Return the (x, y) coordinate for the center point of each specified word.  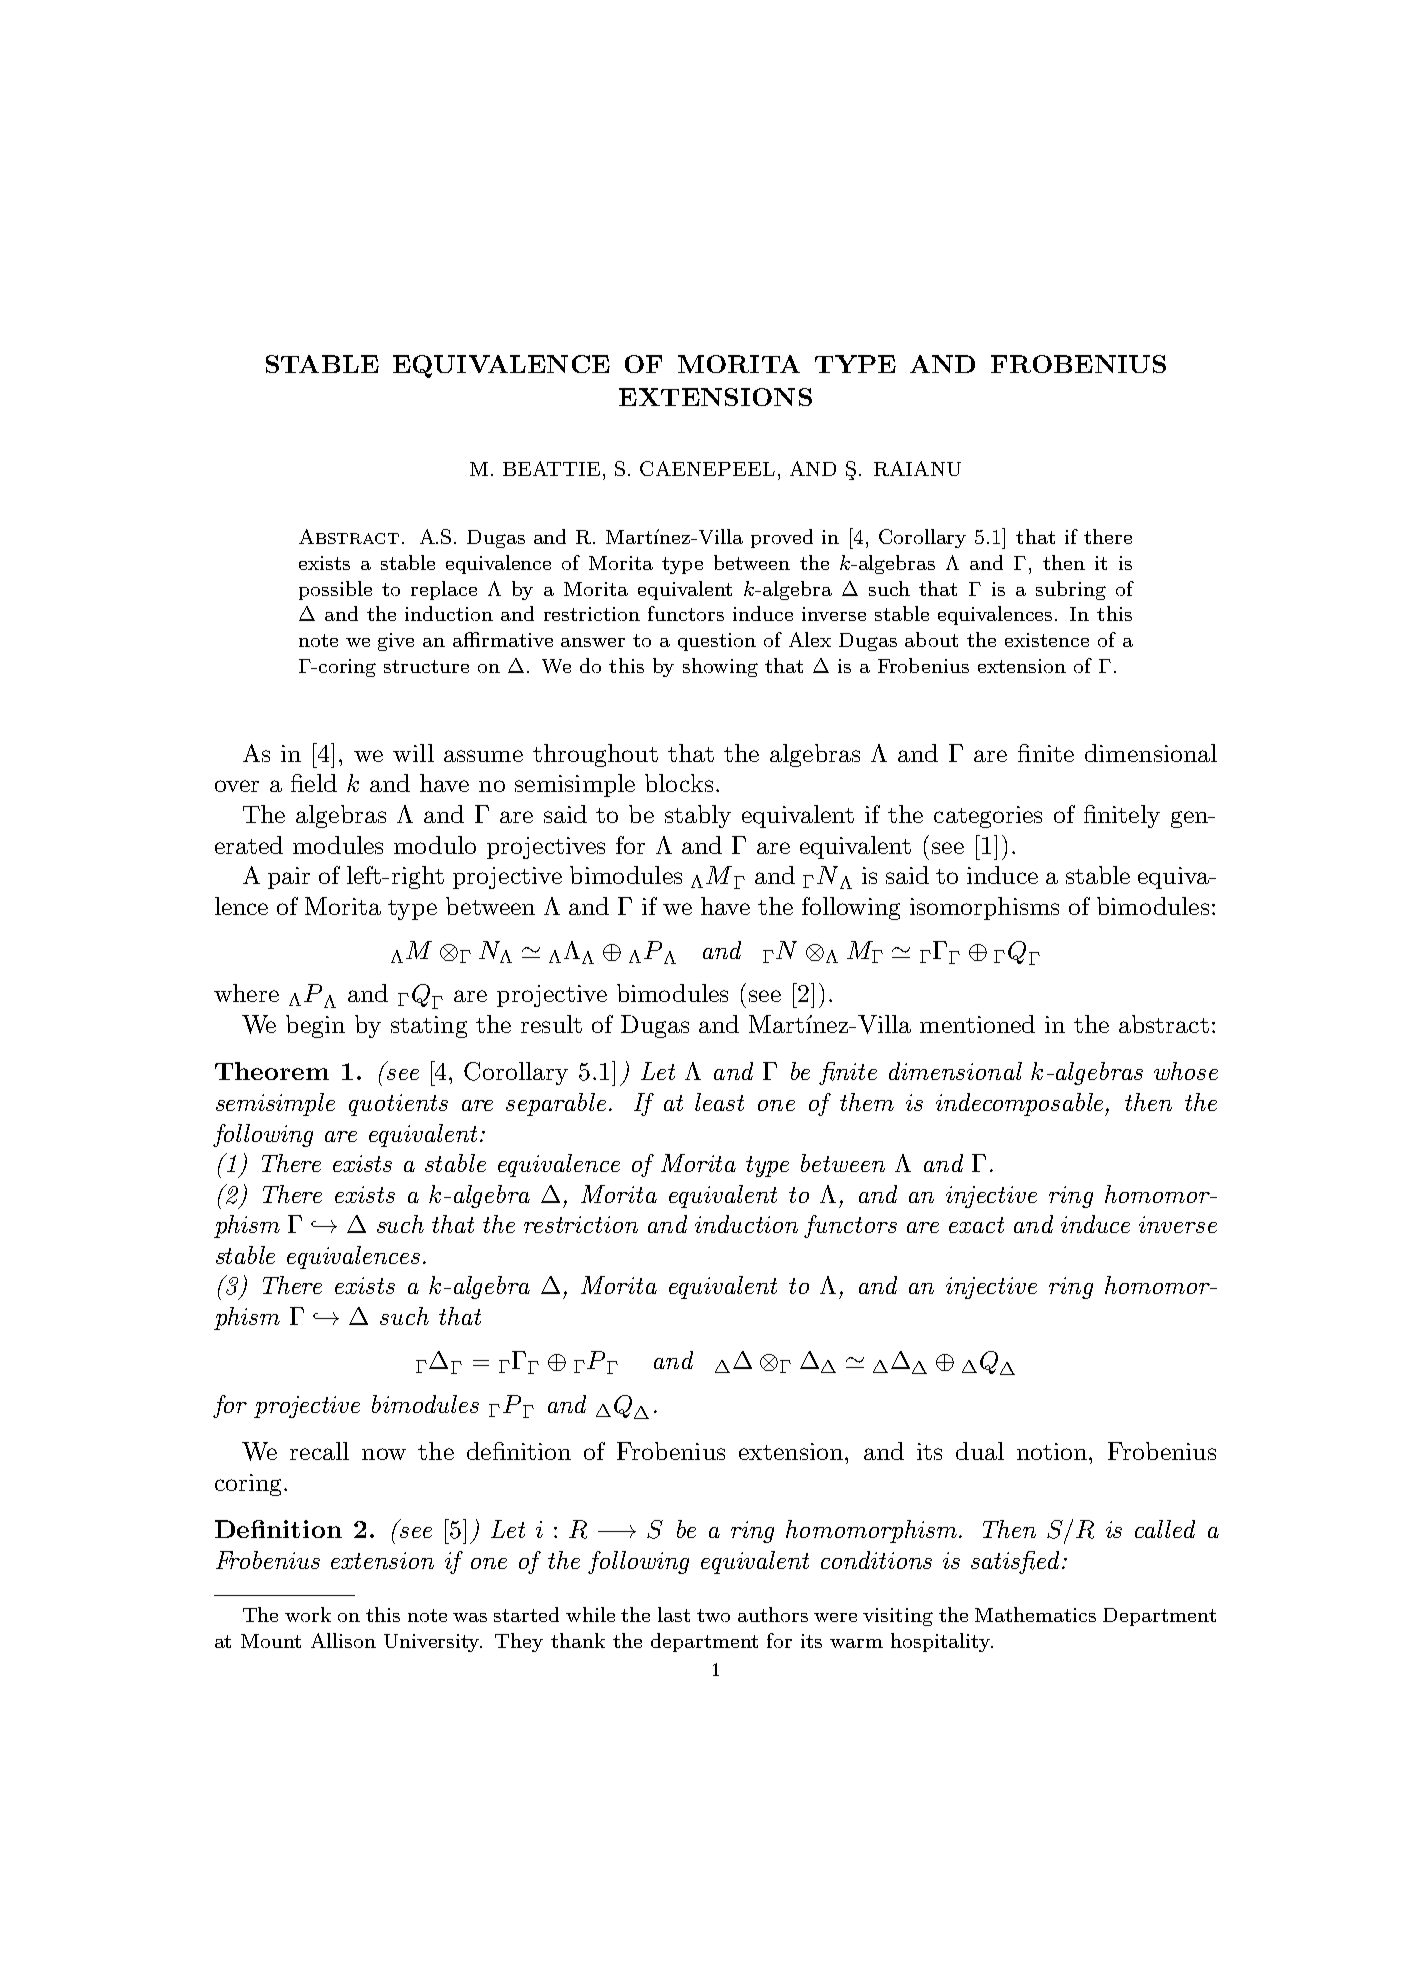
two (713, 1615)
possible (335, 590)
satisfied (1015, 1562)
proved (782, 538)
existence (1047, 640)
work (308, 1614)
